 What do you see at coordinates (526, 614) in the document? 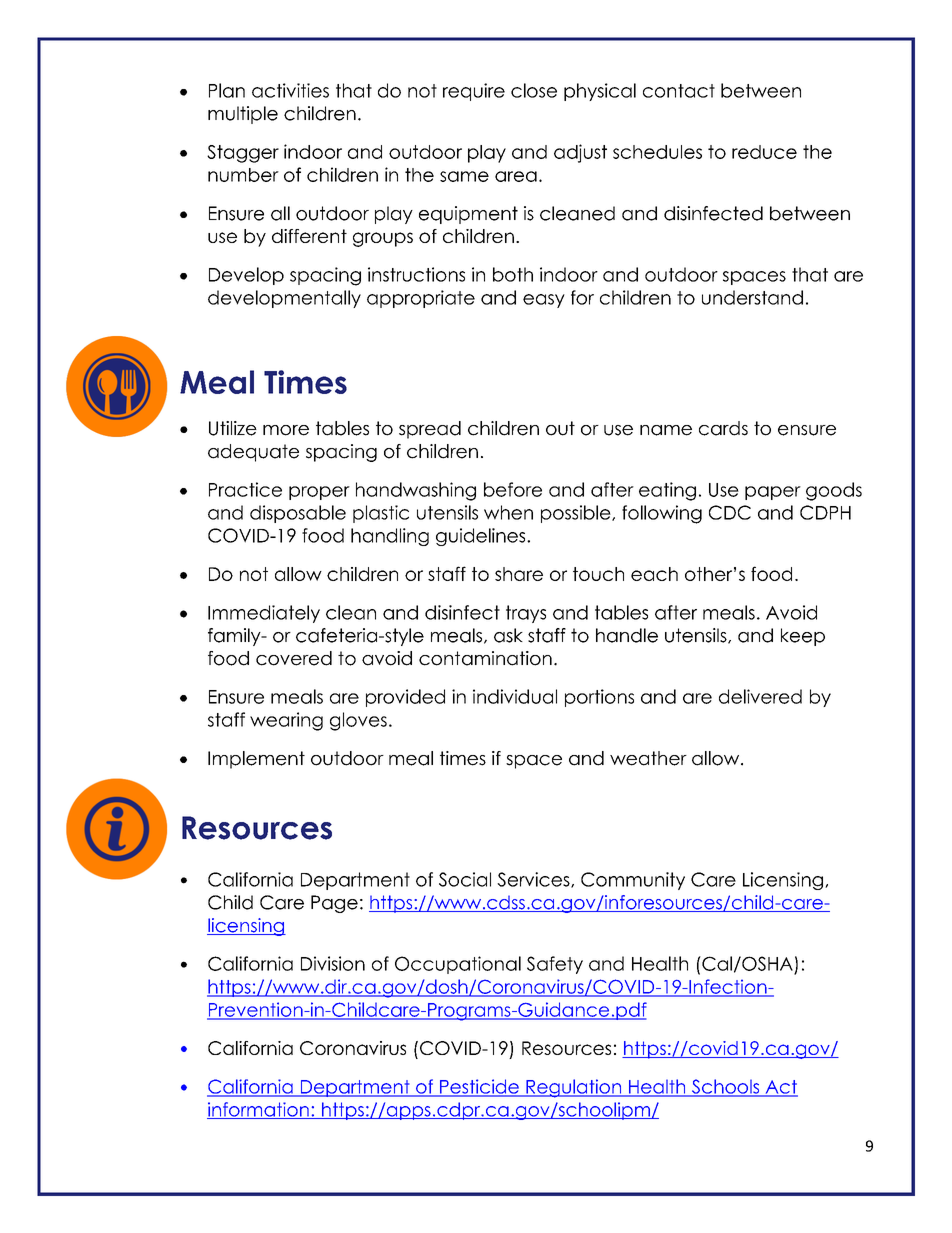
I see `trays` at bounding box center [526, 614].
